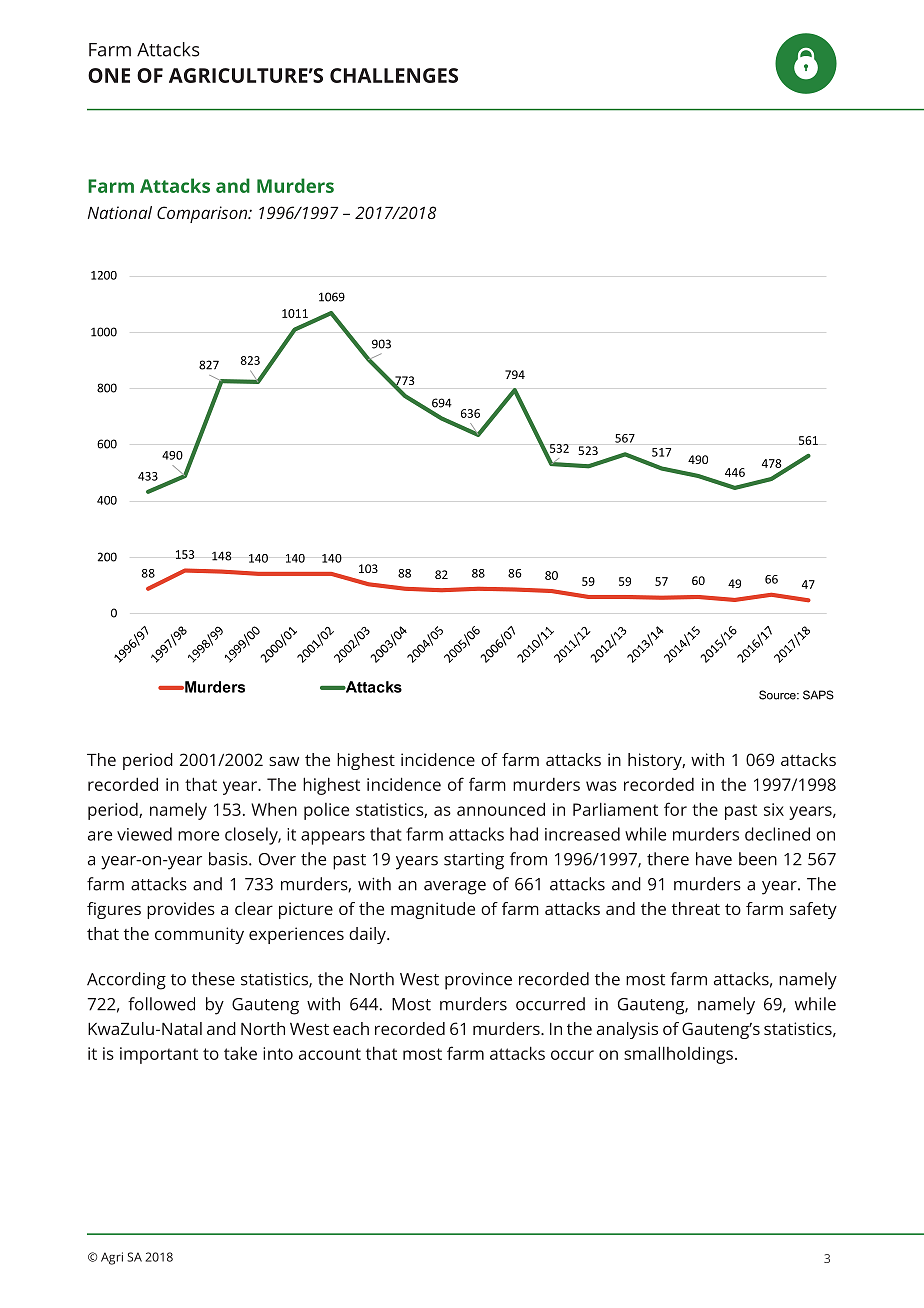 Image resolution: width=924 pixels, height=1308 pixels. I want to click on followed, so click(161, 1004).
